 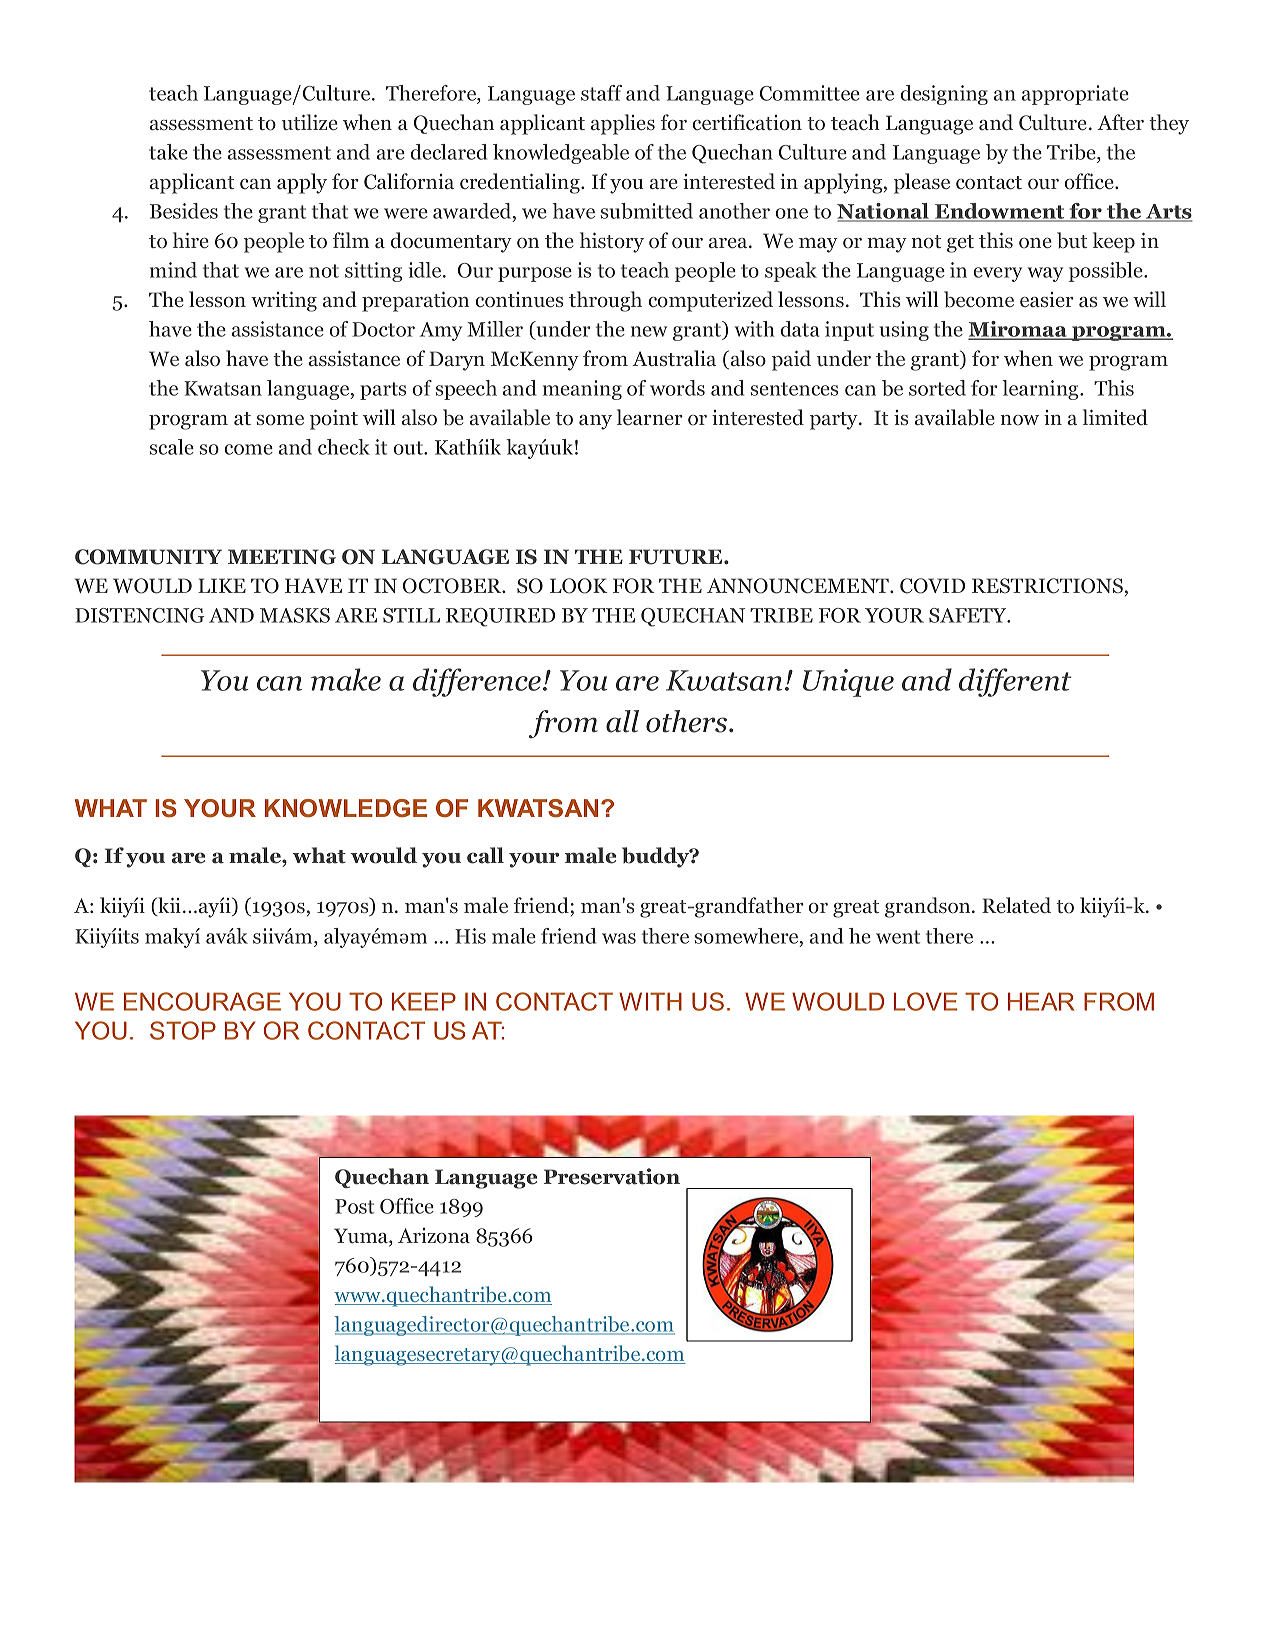 What do you see at coordinates (310, 122) in the screenshot?
I see `utilize` at bounding box center [310, 122].
